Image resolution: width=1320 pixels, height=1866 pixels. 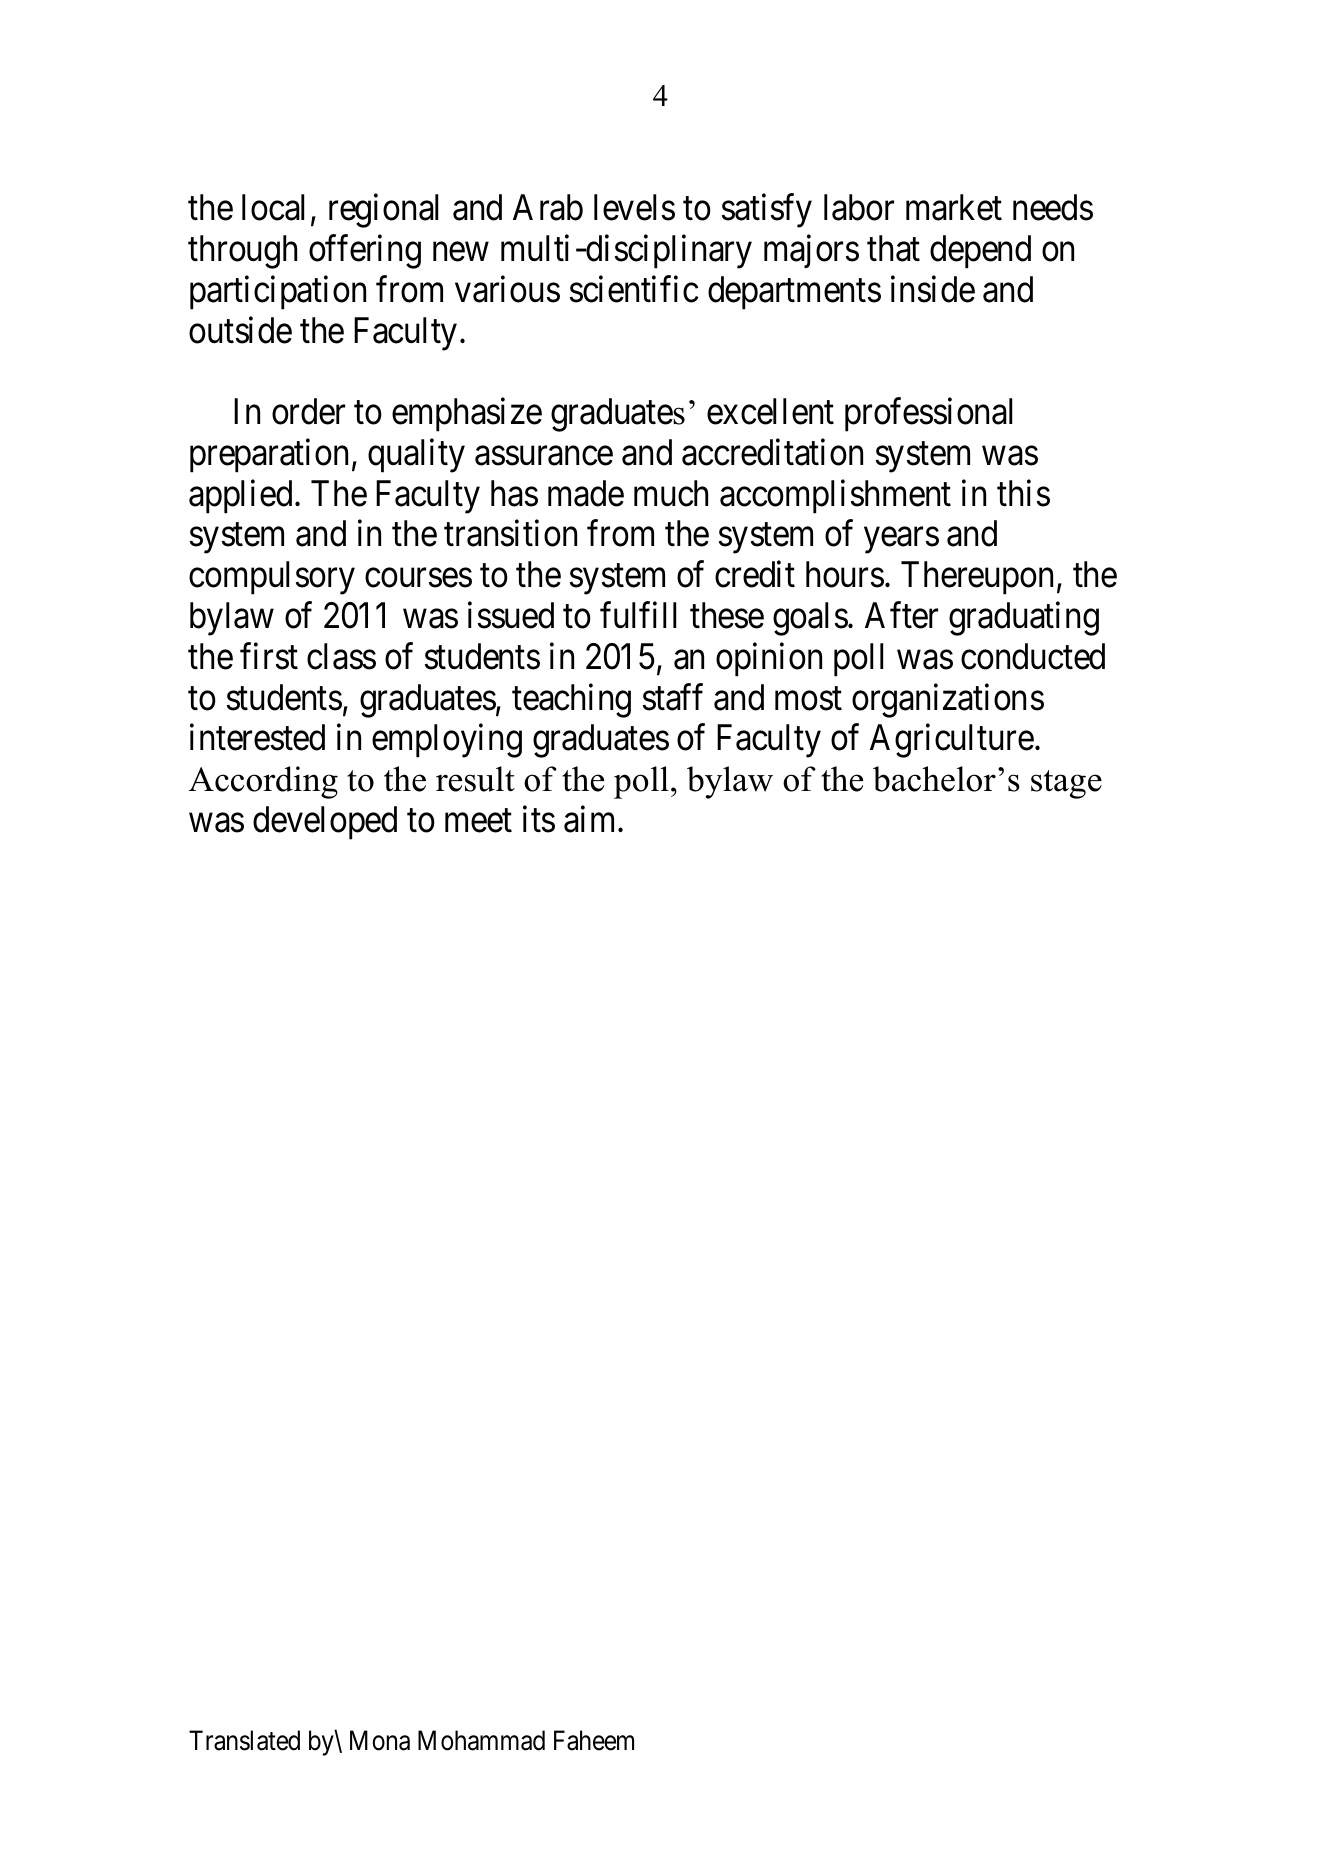 I want to click on offering, so click(x=365, y=252).
